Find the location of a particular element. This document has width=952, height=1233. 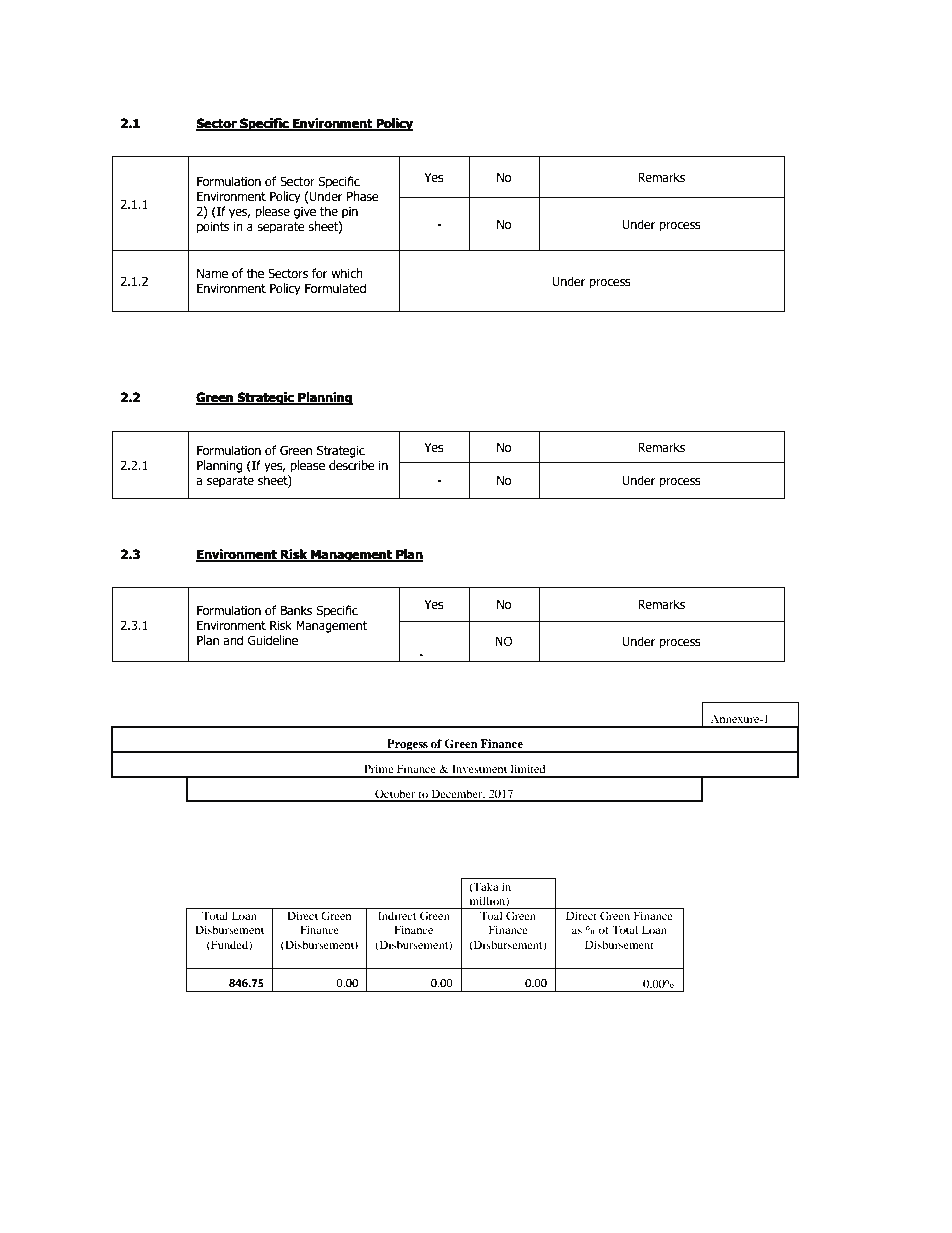

October is located at coordinates (395, 795).
